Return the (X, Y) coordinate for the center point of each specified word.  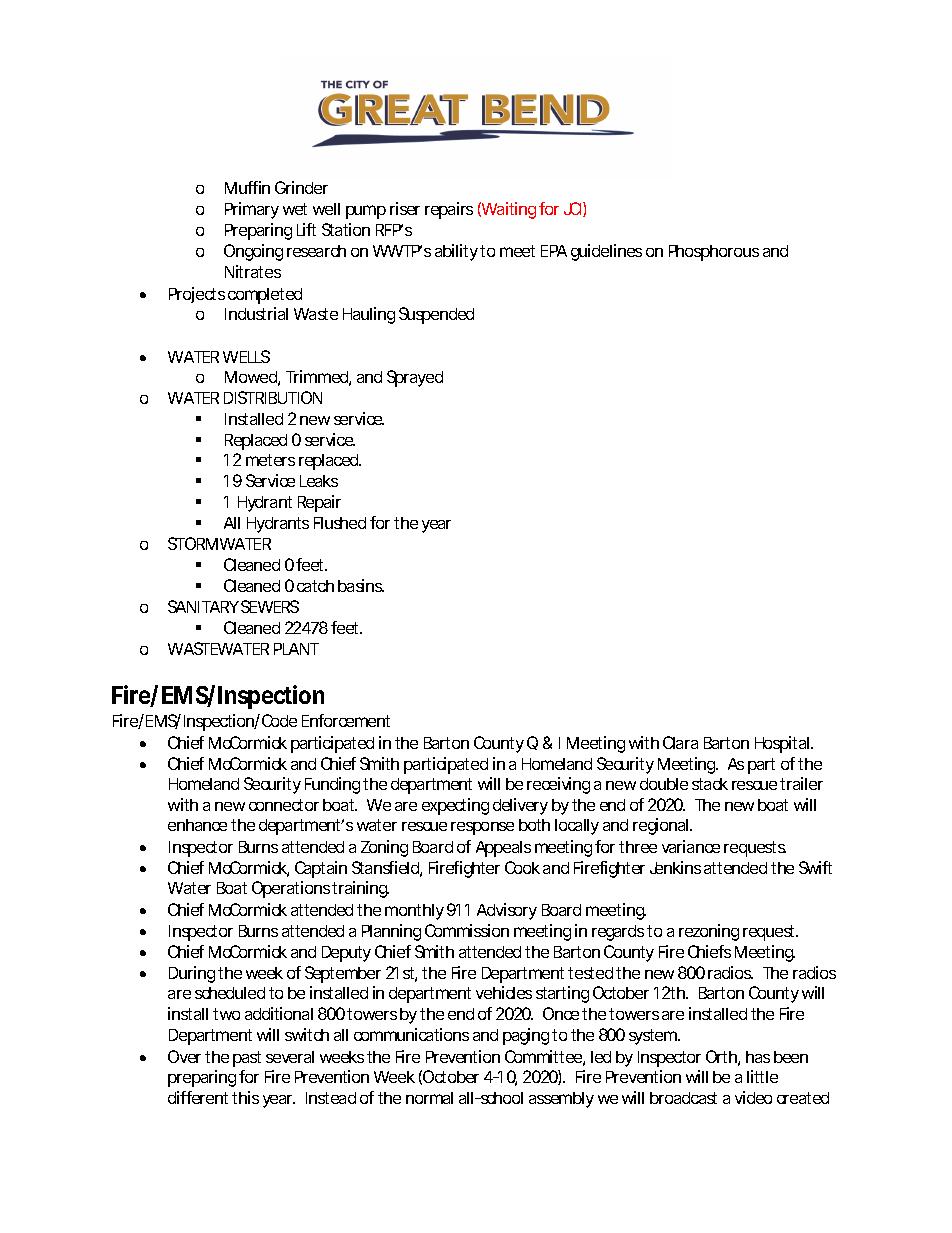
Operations (291, 889)
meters (270, 460)
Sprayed (415, 378)
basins (361, 585)
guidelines (606, 252)
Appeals (503, 849)
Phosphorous (714, 253)
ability (456, 252)
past (247, 1059)
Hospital (783, 744)
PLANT (296, 649)
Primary (252, 210)
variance (691, 846)
